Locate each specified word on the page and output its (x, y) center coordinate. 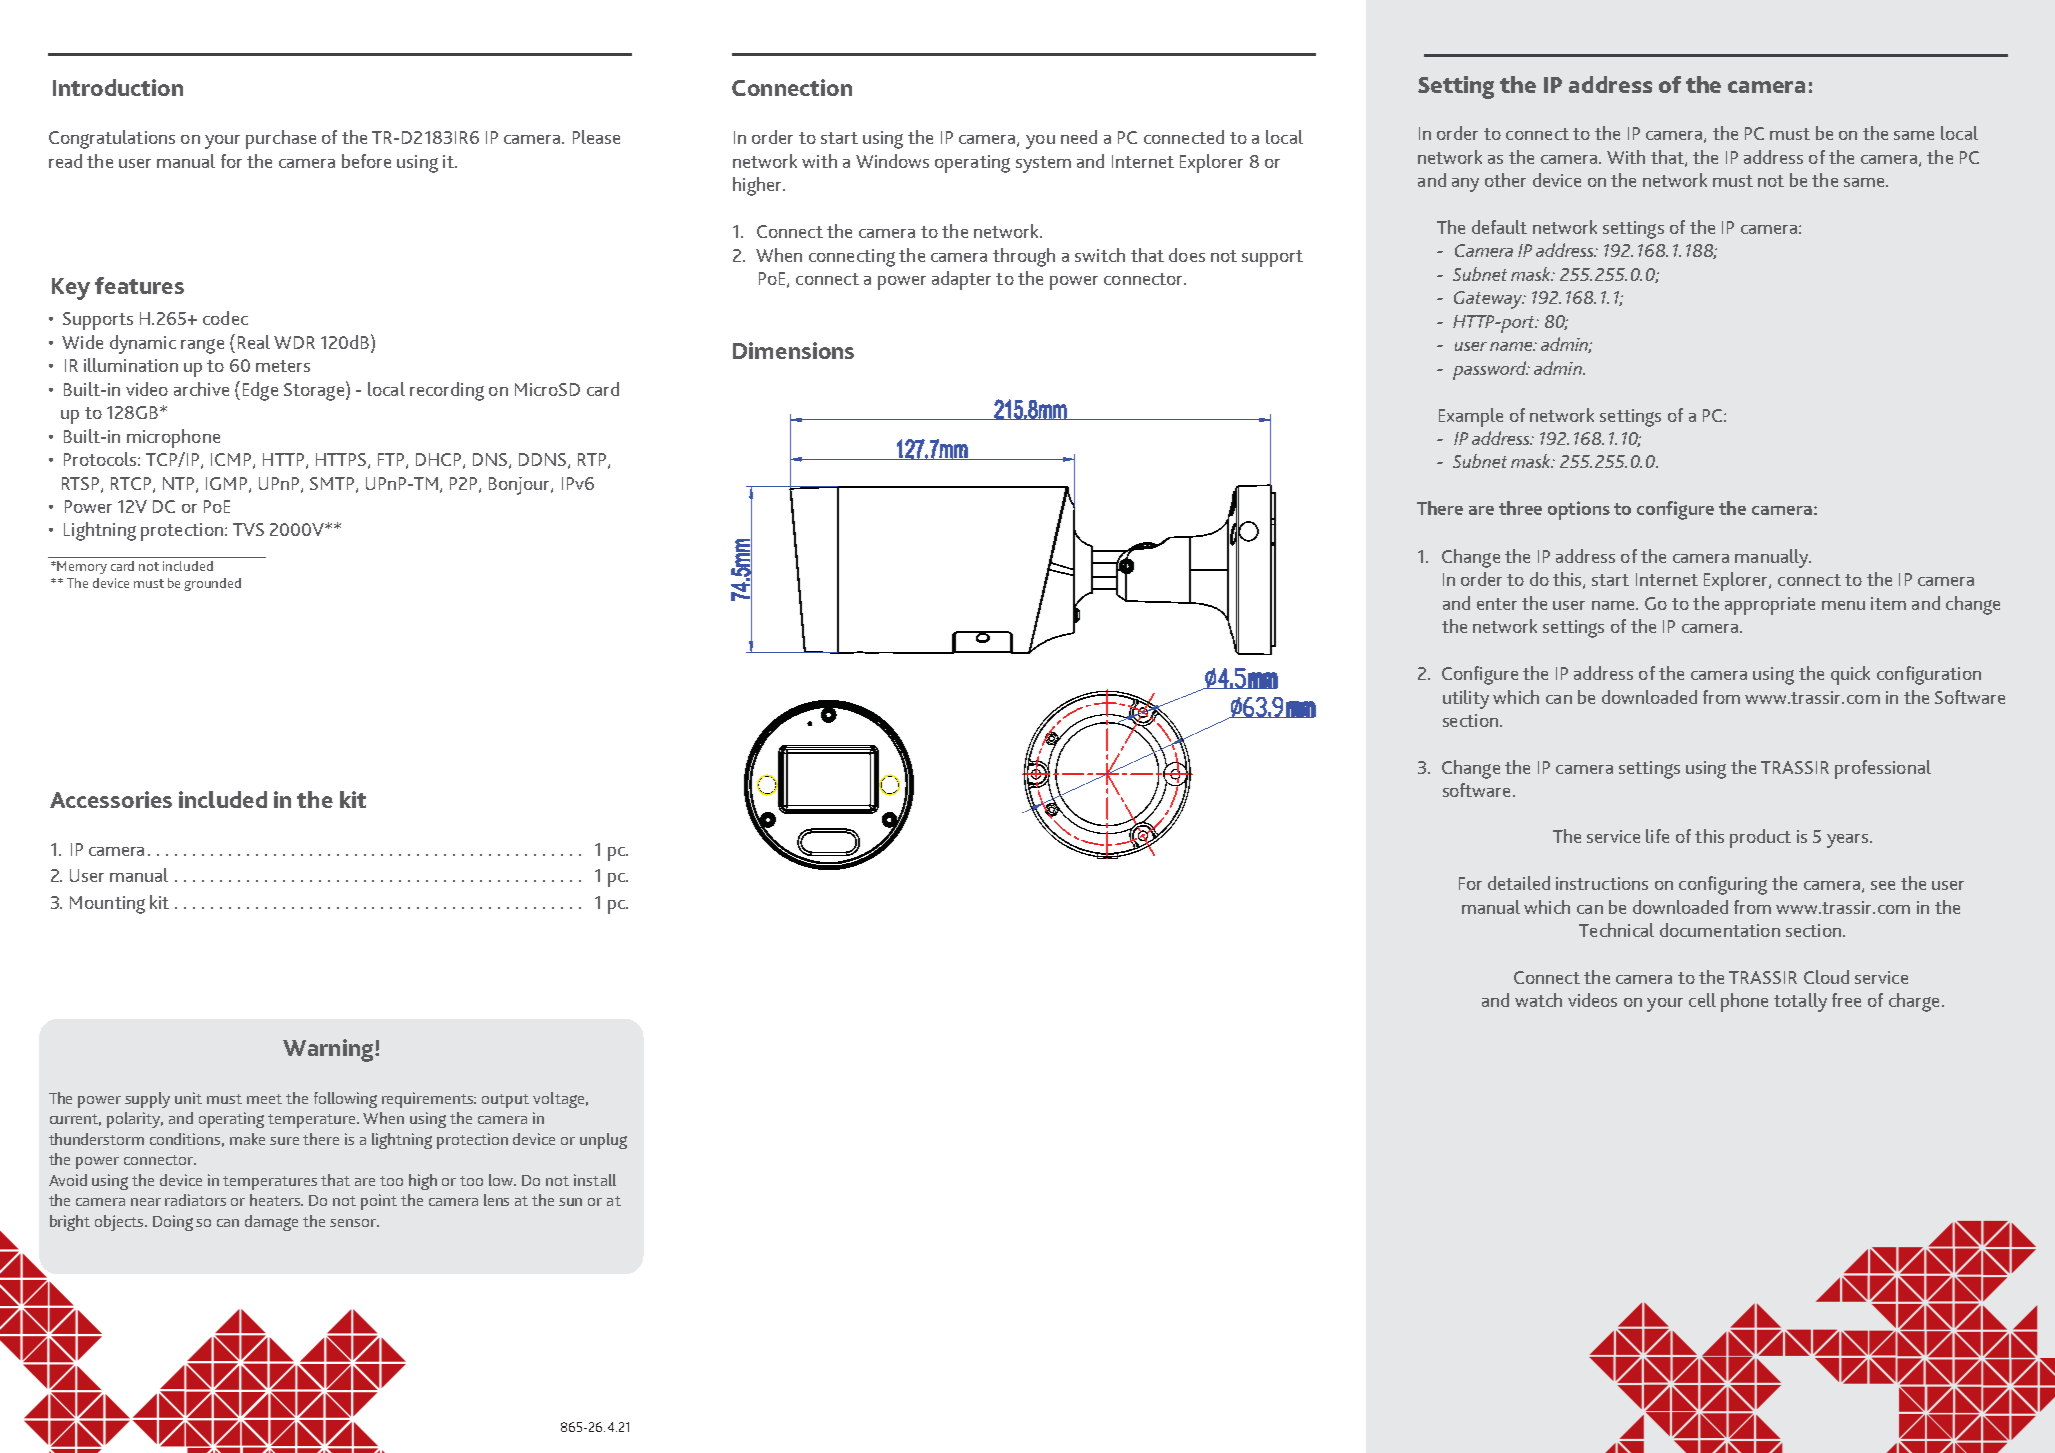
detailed (1519, 883)
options (1579, 510)
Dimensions (793, 350)
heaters (276, 1200)
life (1657, 836)
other (1505, 180)
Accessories (111, 799)
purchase (281, 139)
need (1079, 137)
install (595, 1180)
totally (1800, 1002)
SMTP (333, 484)
